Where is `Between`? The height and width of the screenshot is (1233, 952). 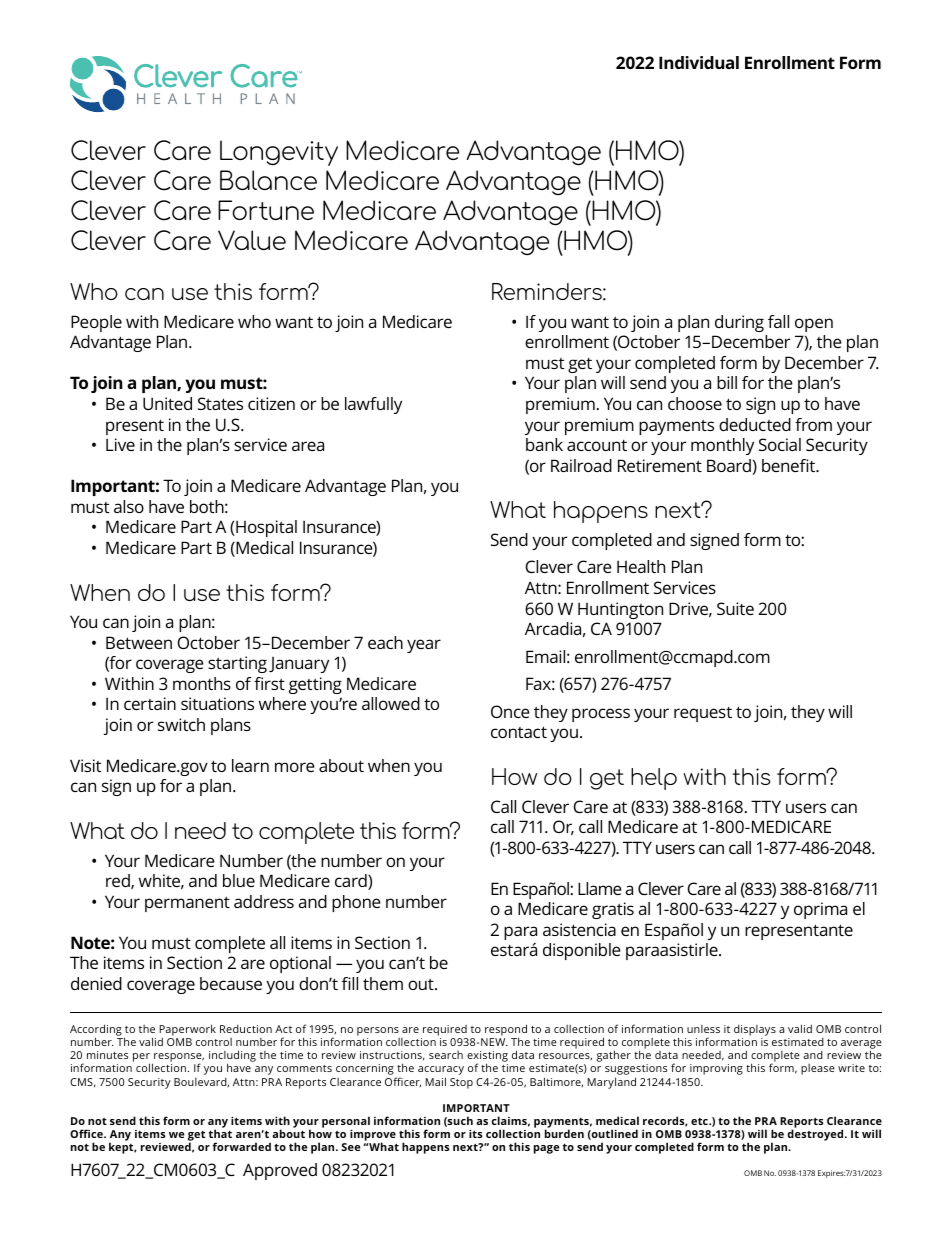 Between is located at coordinates (139, 642).
